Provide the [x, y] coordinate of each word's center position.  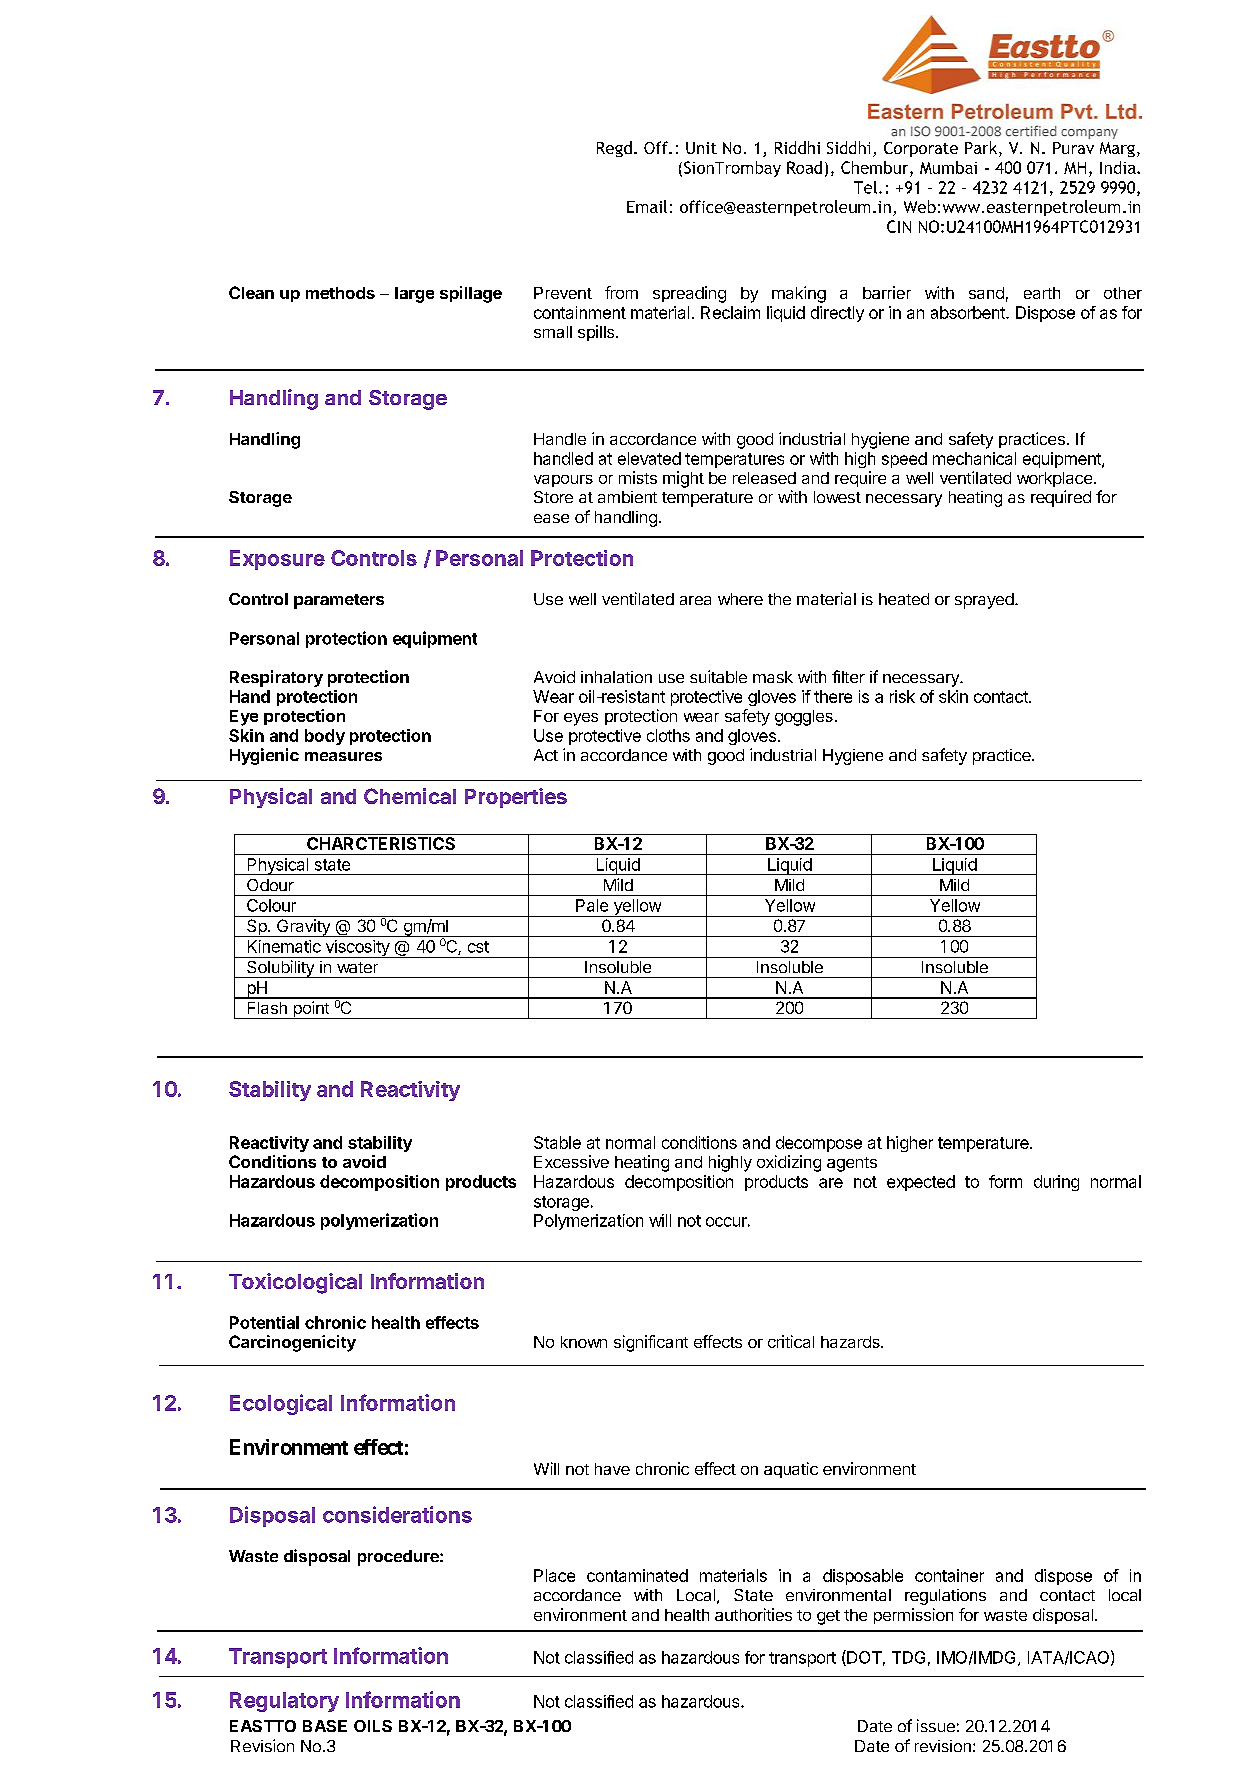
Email [647, 206]
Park [982, 149]
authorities [753, 1614]
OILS [373, 1726]
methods [340, 293]
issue [936, 1725]
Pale [592, 905]
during [1056, 1183]
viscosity [357, 949]
